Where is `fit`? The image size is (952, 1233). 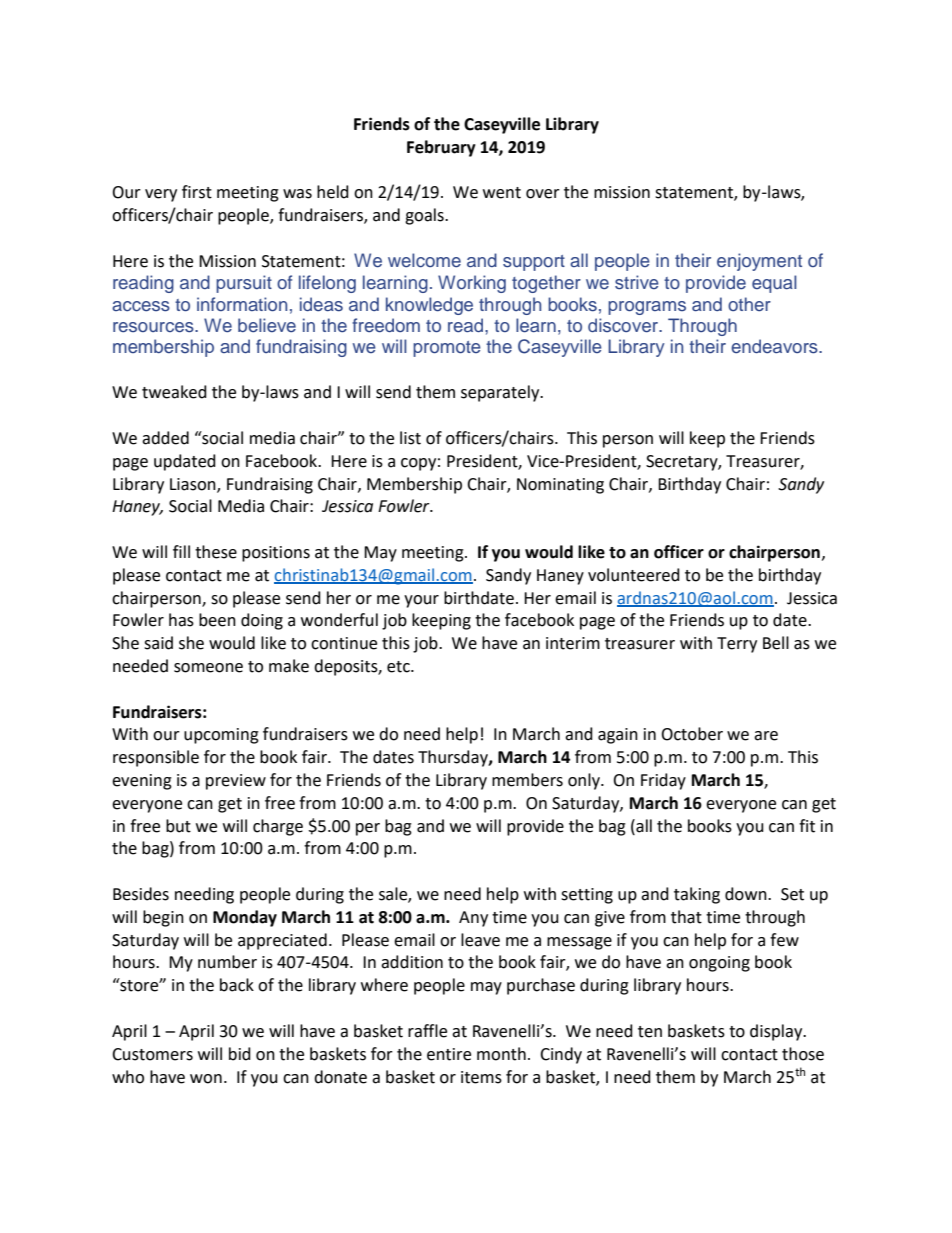
fit is located at coordinates (807, 826).
